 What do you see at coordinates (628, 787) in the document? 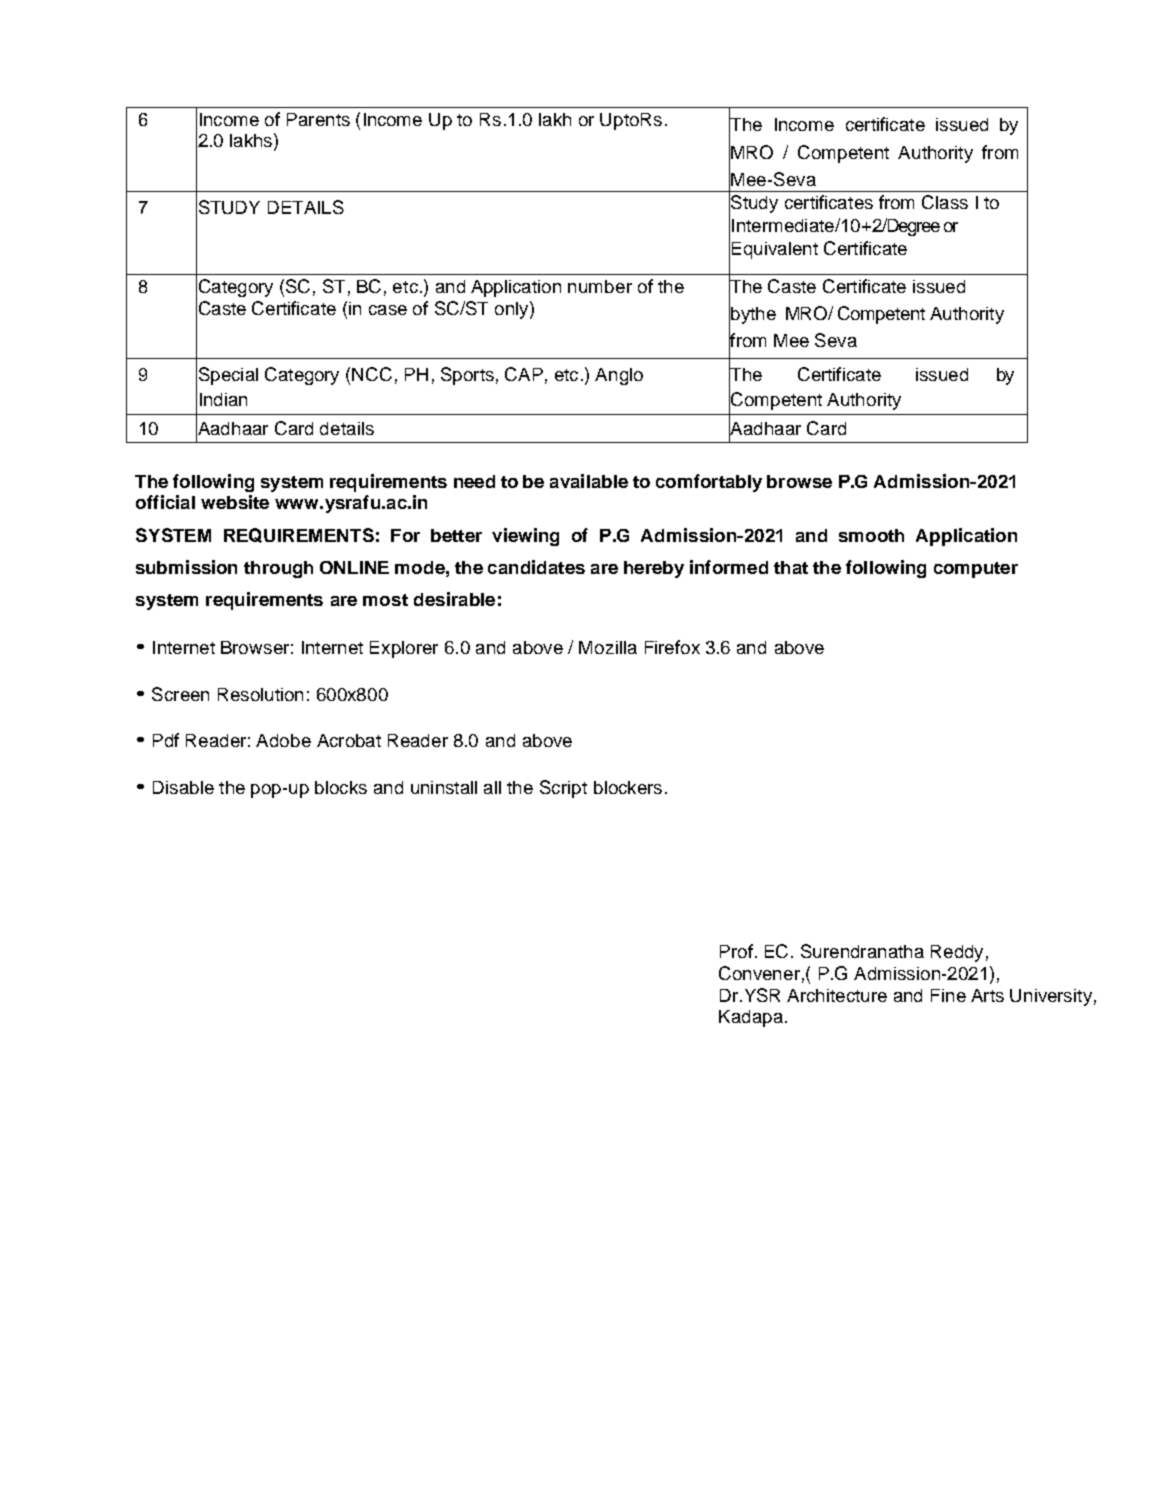
I see `blockers` at bounding box center [628, 787].
